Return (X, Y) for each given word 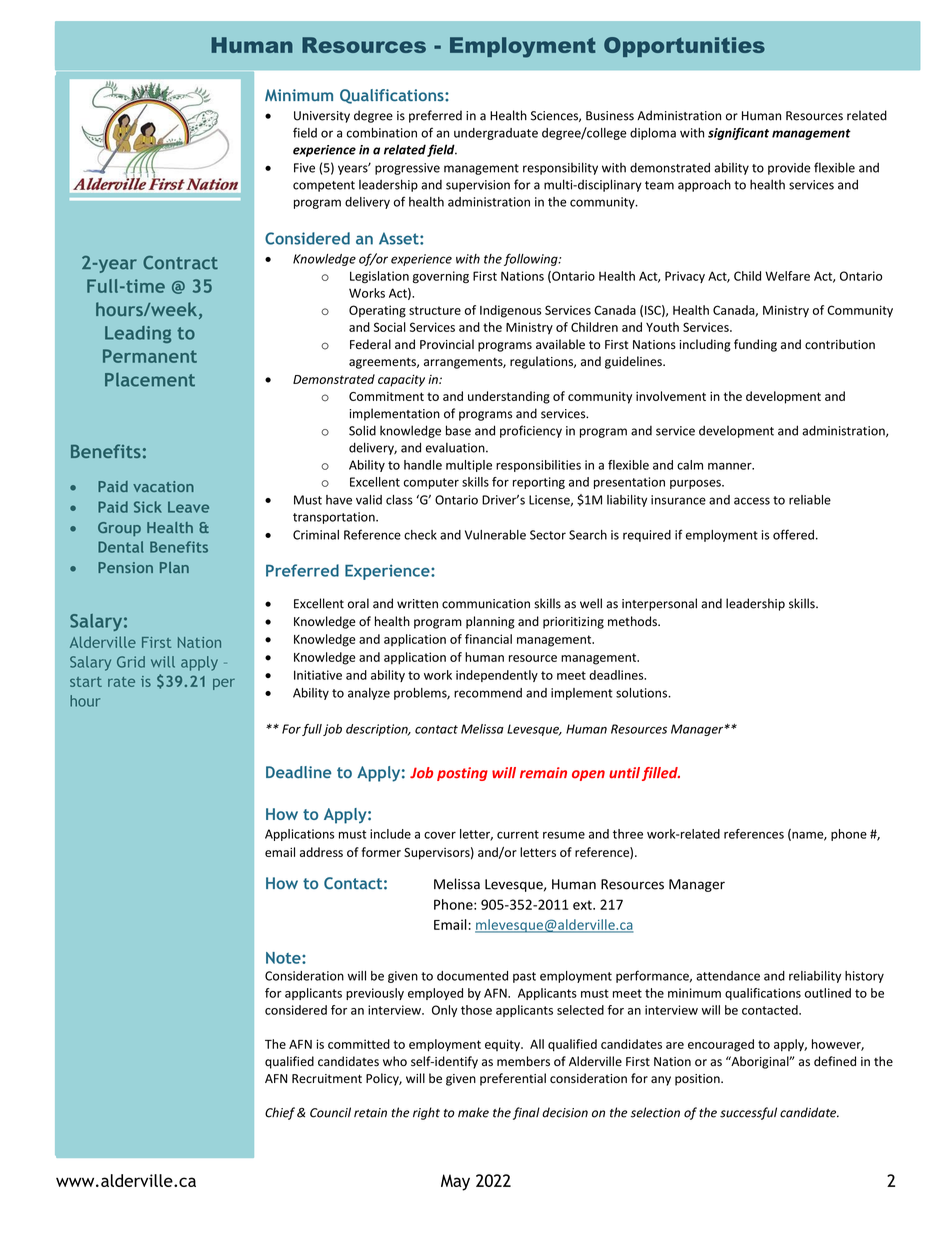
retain (370, 1113)
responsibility (560, 168)
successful (748, 1113)
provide (789, 168)
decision (565, 1112)
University (322, 117)
